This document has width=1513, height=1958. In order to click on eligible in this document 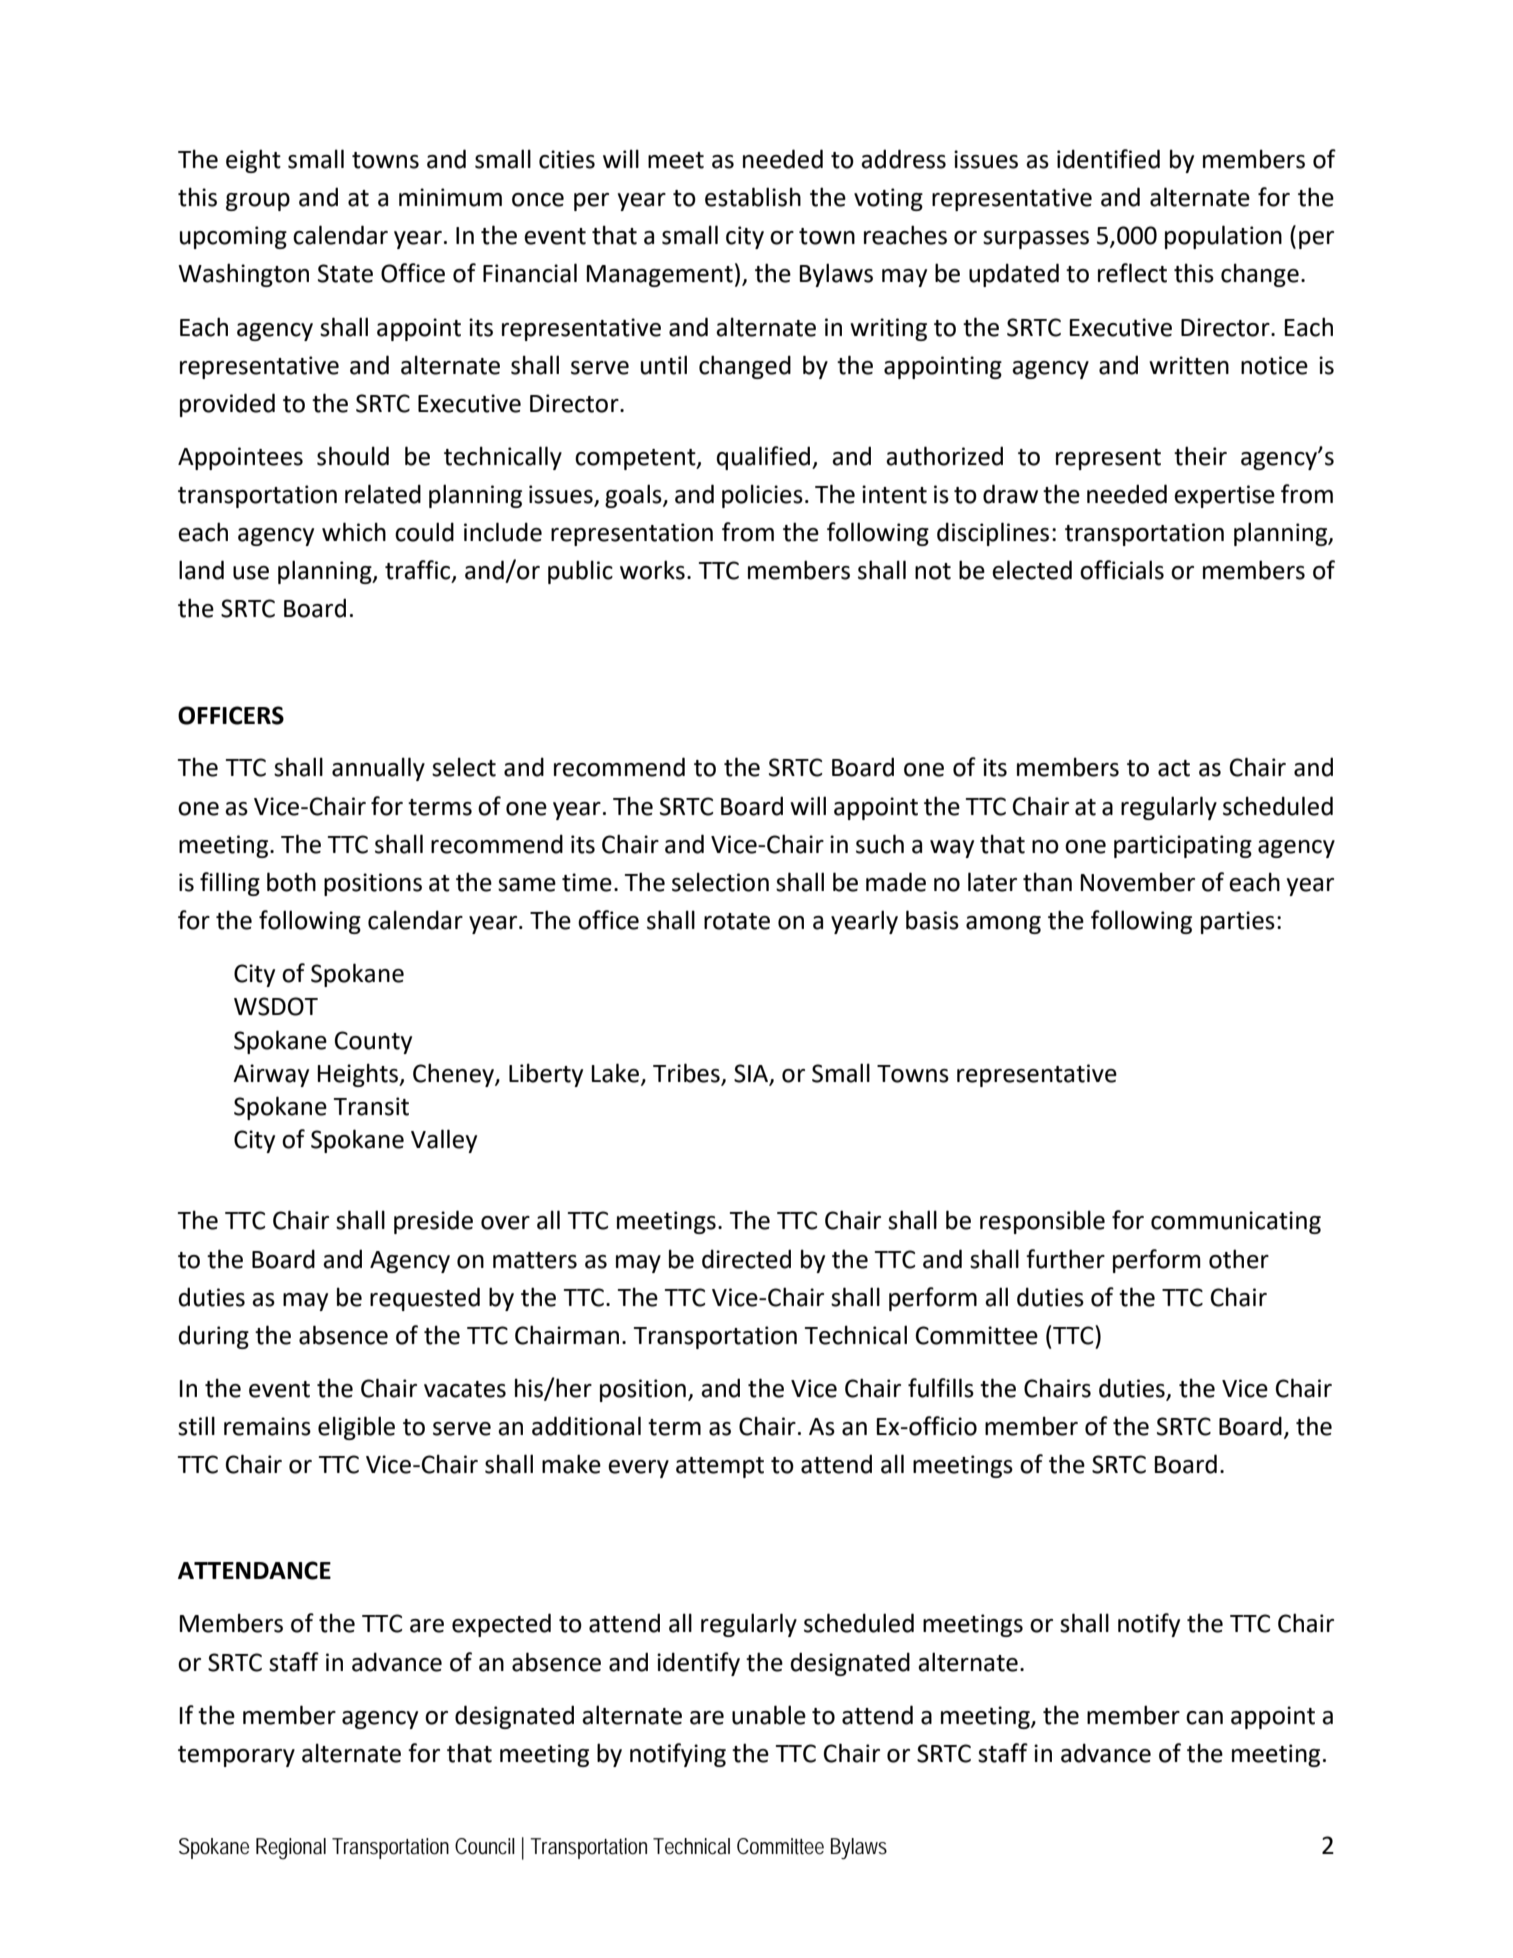, I will do `click(356, 1428)`.
